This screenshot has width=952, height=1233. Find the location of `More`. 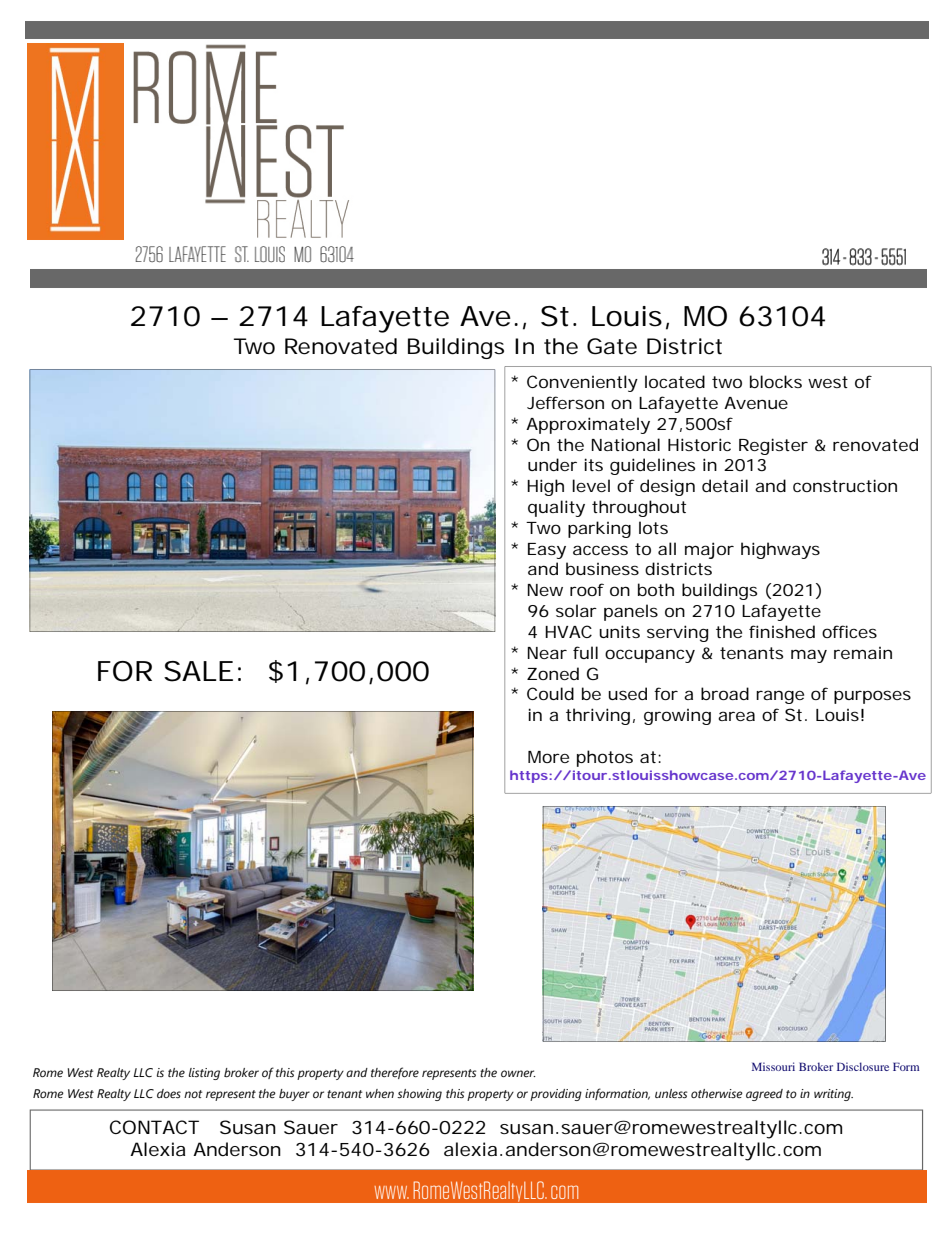

More is located at coordinates (548, 757).
